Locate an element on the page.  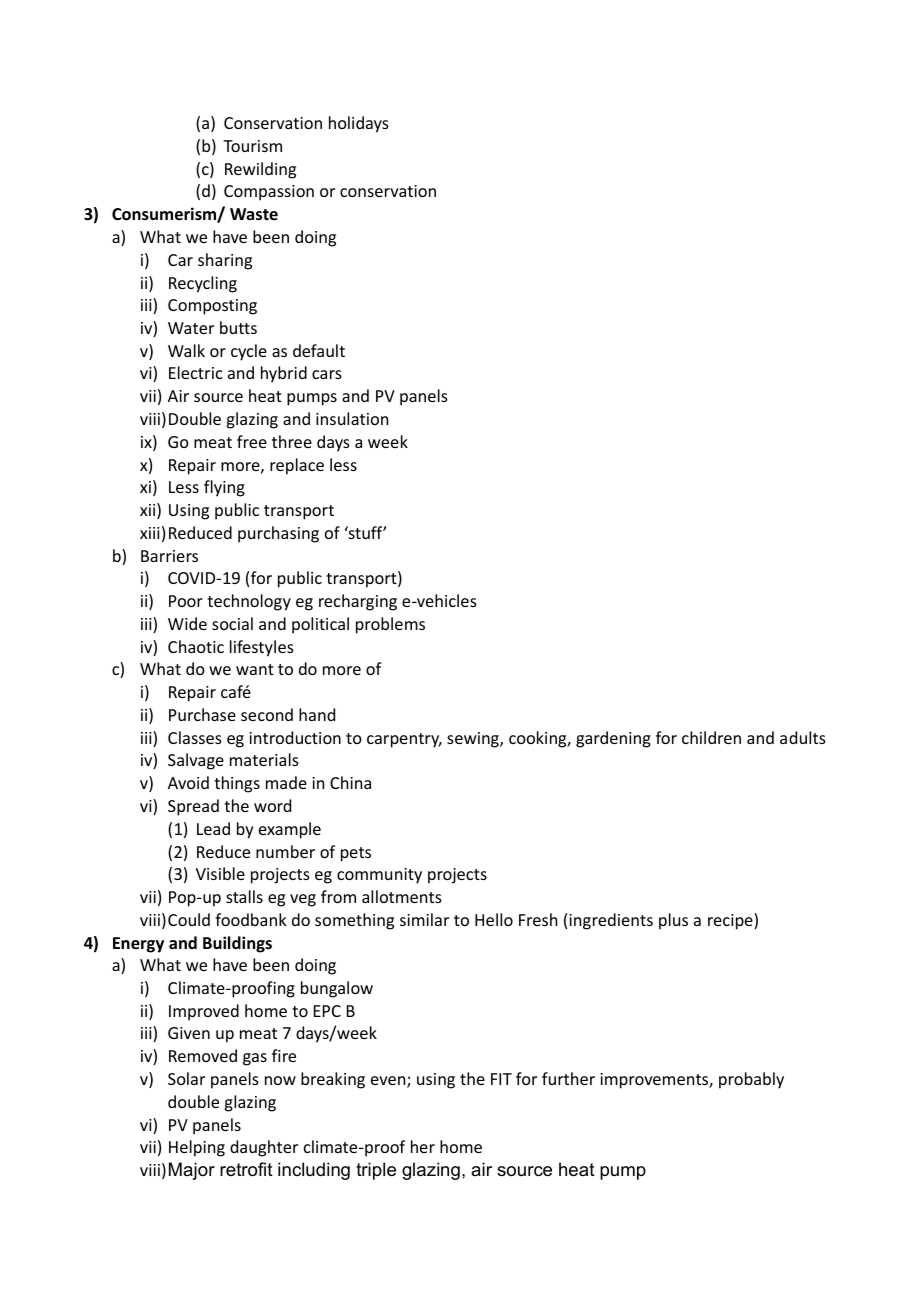
default is located at coordinates (319, 350).
